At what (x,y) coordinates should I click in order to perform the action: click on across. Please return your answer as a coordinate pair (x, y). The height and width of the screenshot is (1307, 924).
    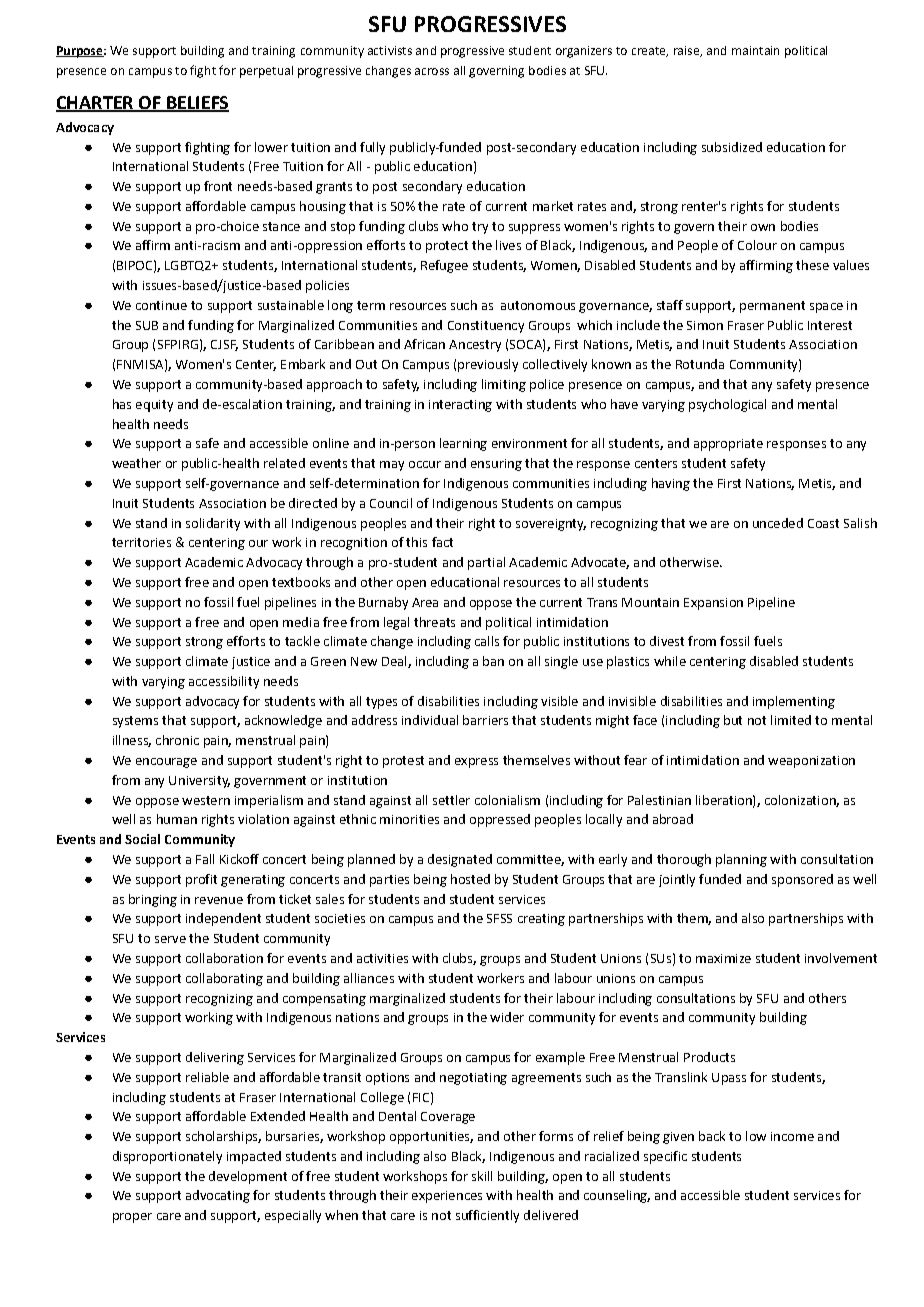
    Looking at the image, I should click on (432, 71).
